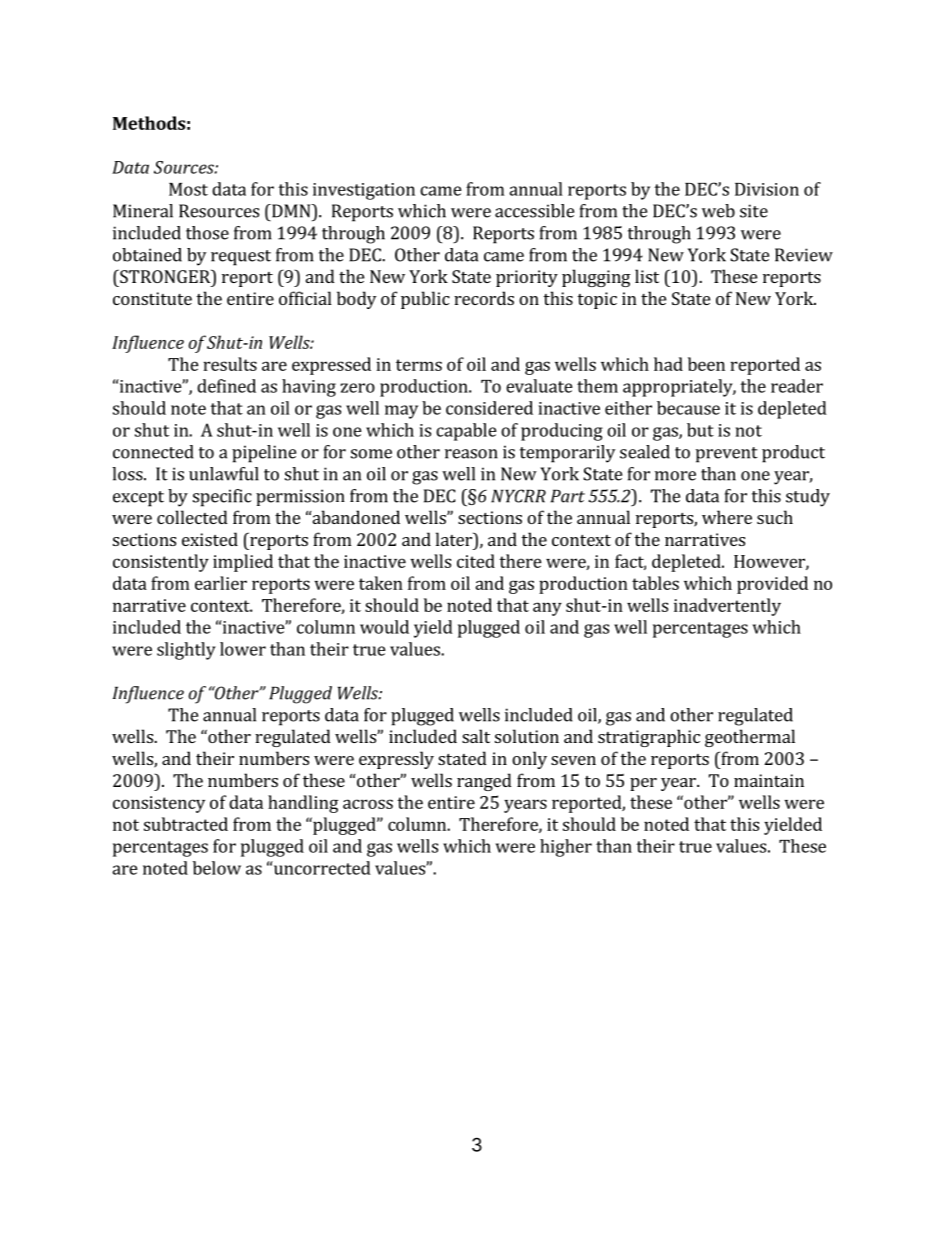 Image resolution: width=952 pixels, height=1233 pixels. Describe the element at coordinates (727, 607) in the document. I see `inadvertently` at that location.
